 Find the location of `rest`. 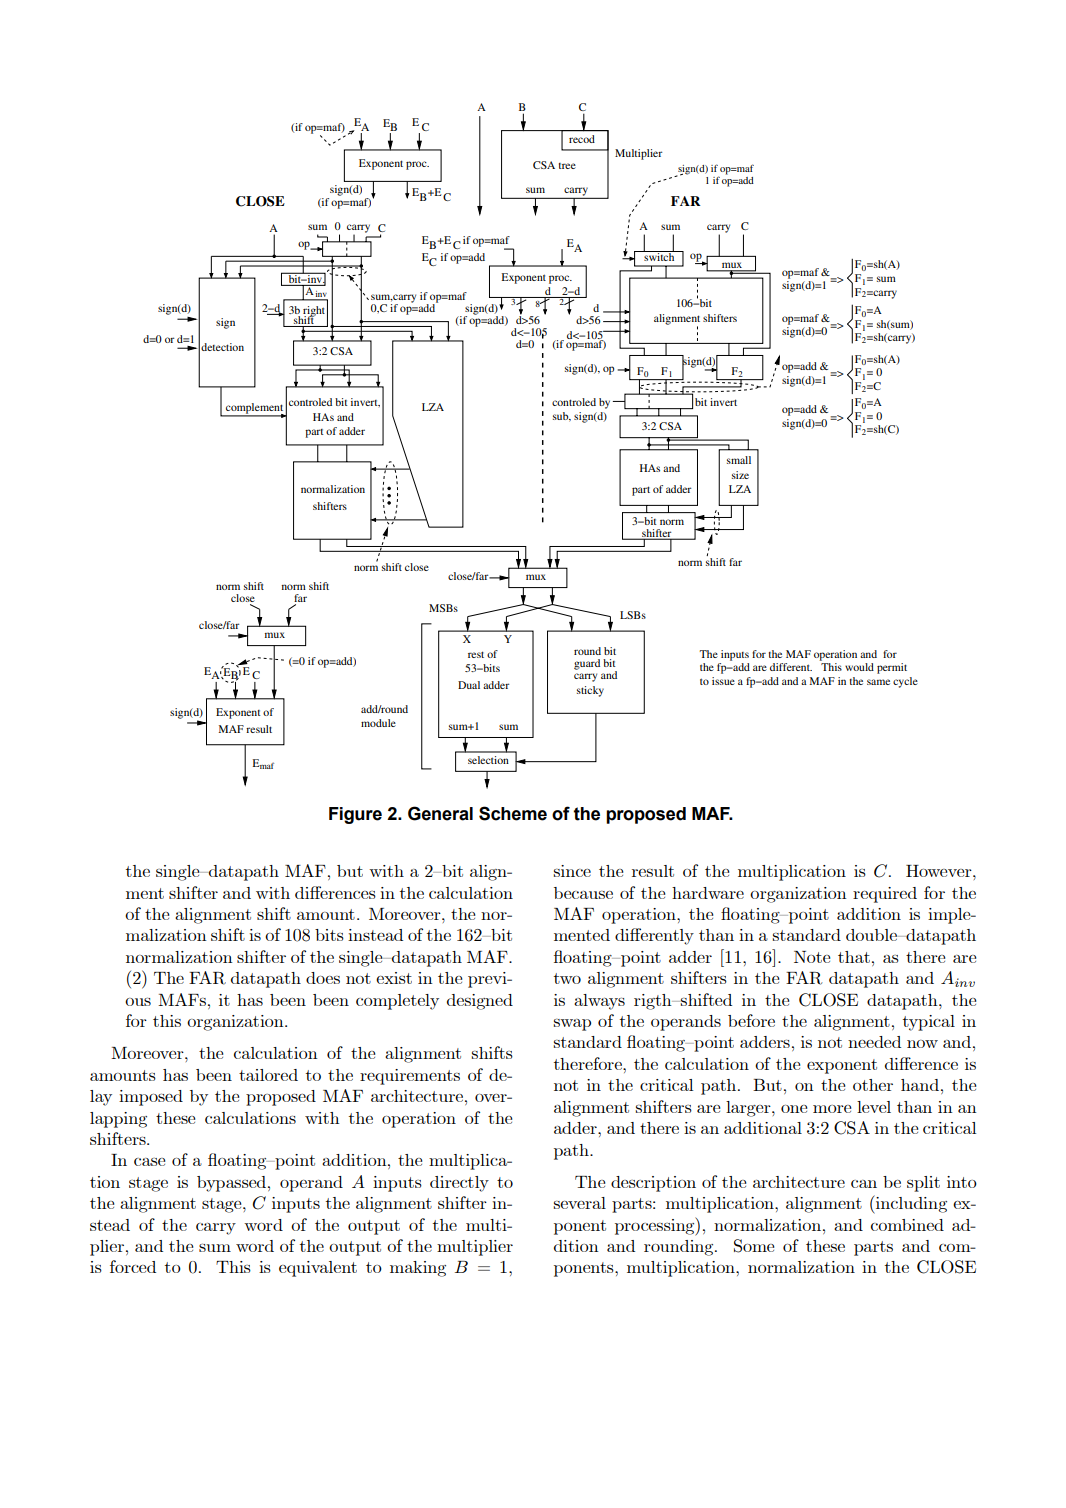

rest is located at coordinates (476, 654).
